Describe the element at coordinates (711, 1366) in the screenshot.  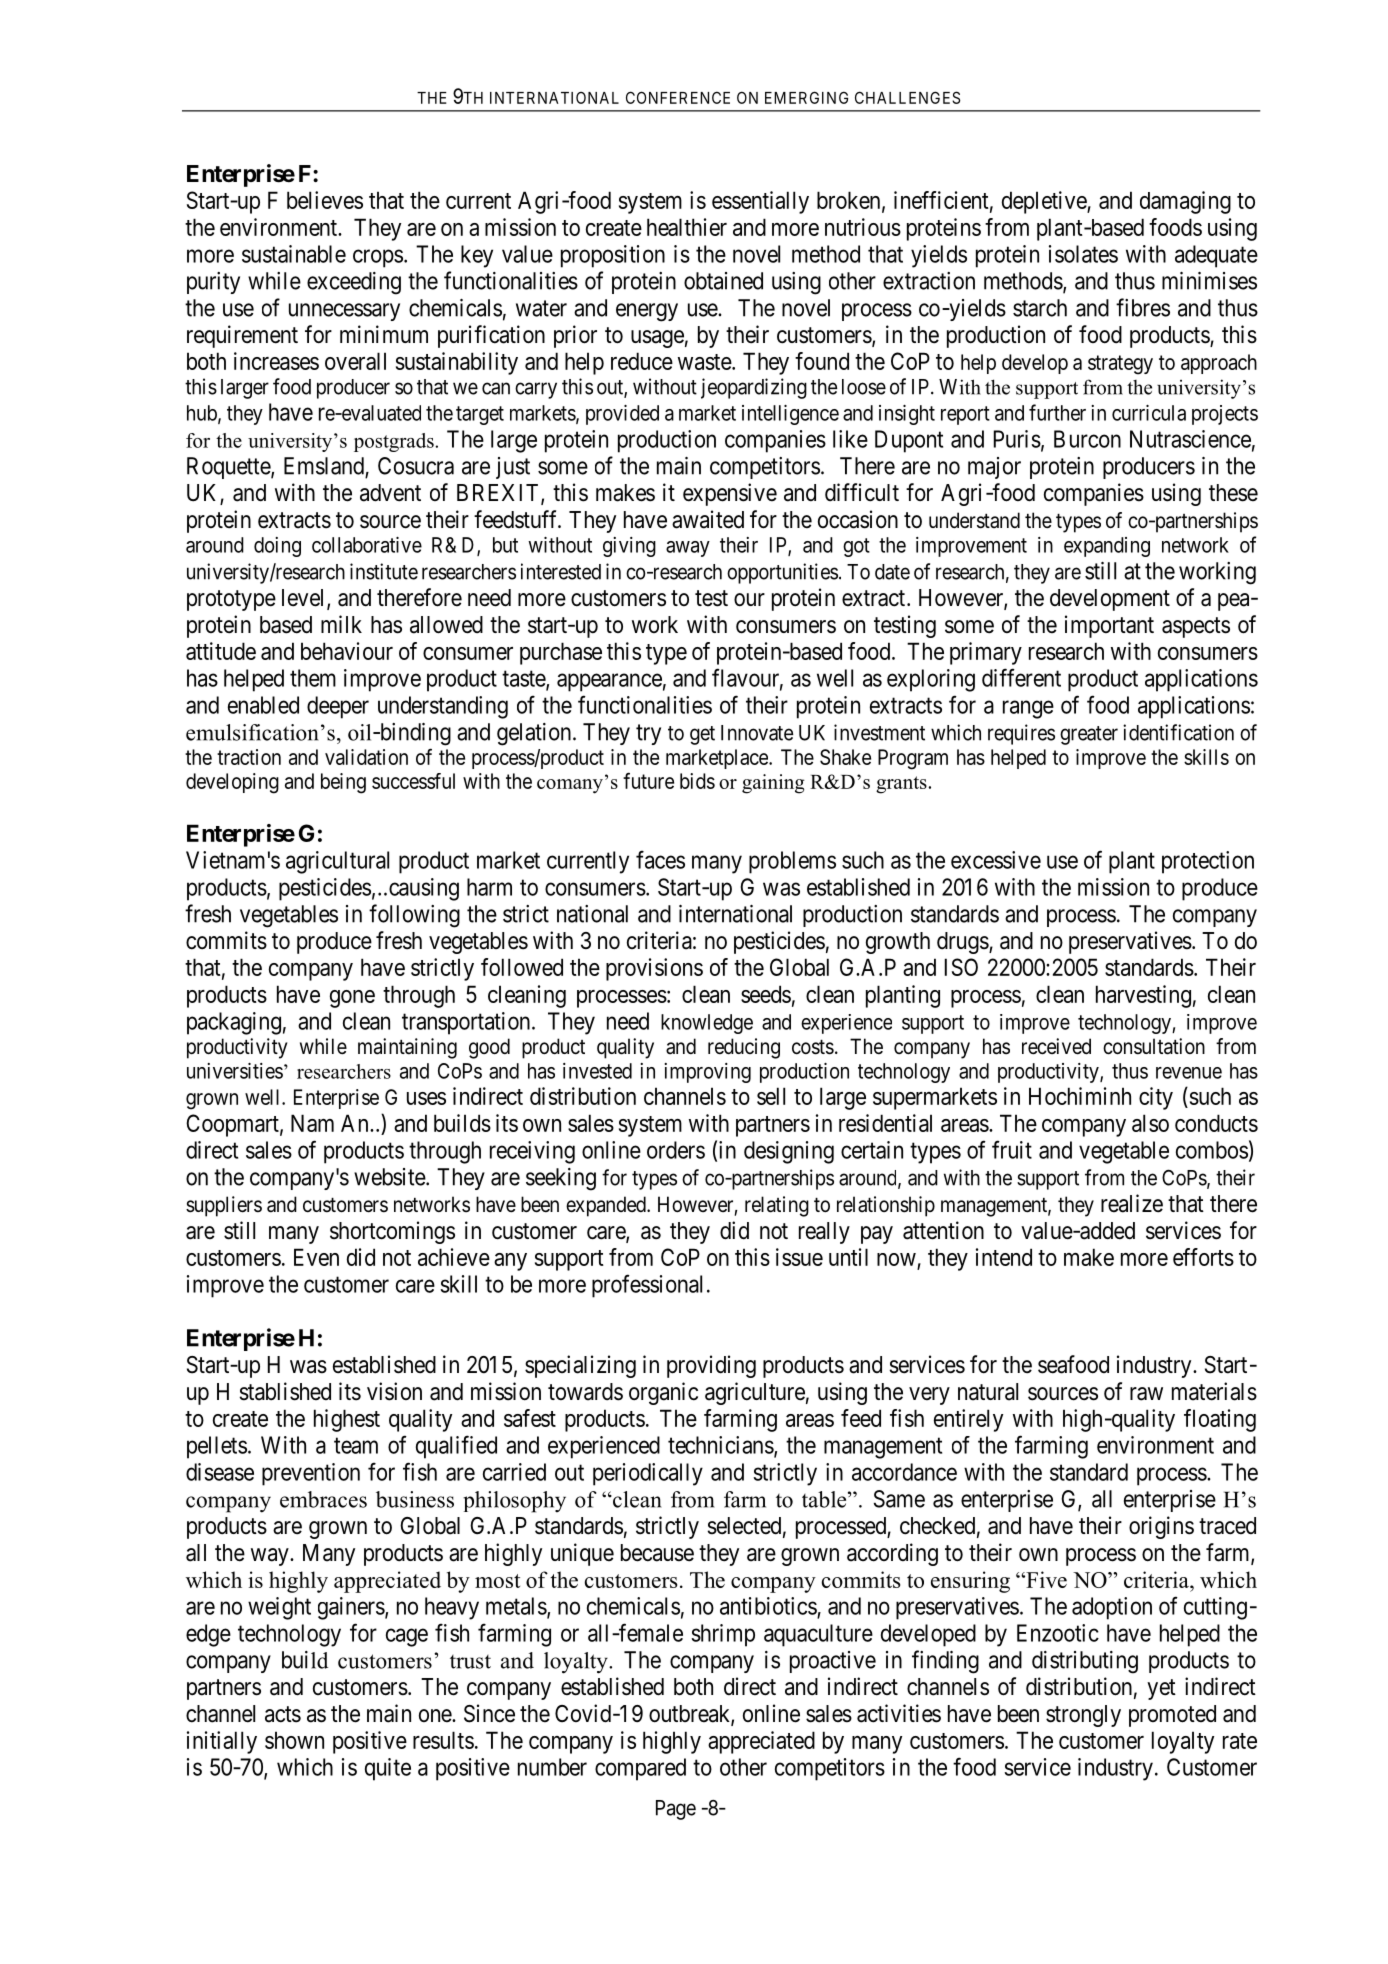
I see `providing` at that location.
